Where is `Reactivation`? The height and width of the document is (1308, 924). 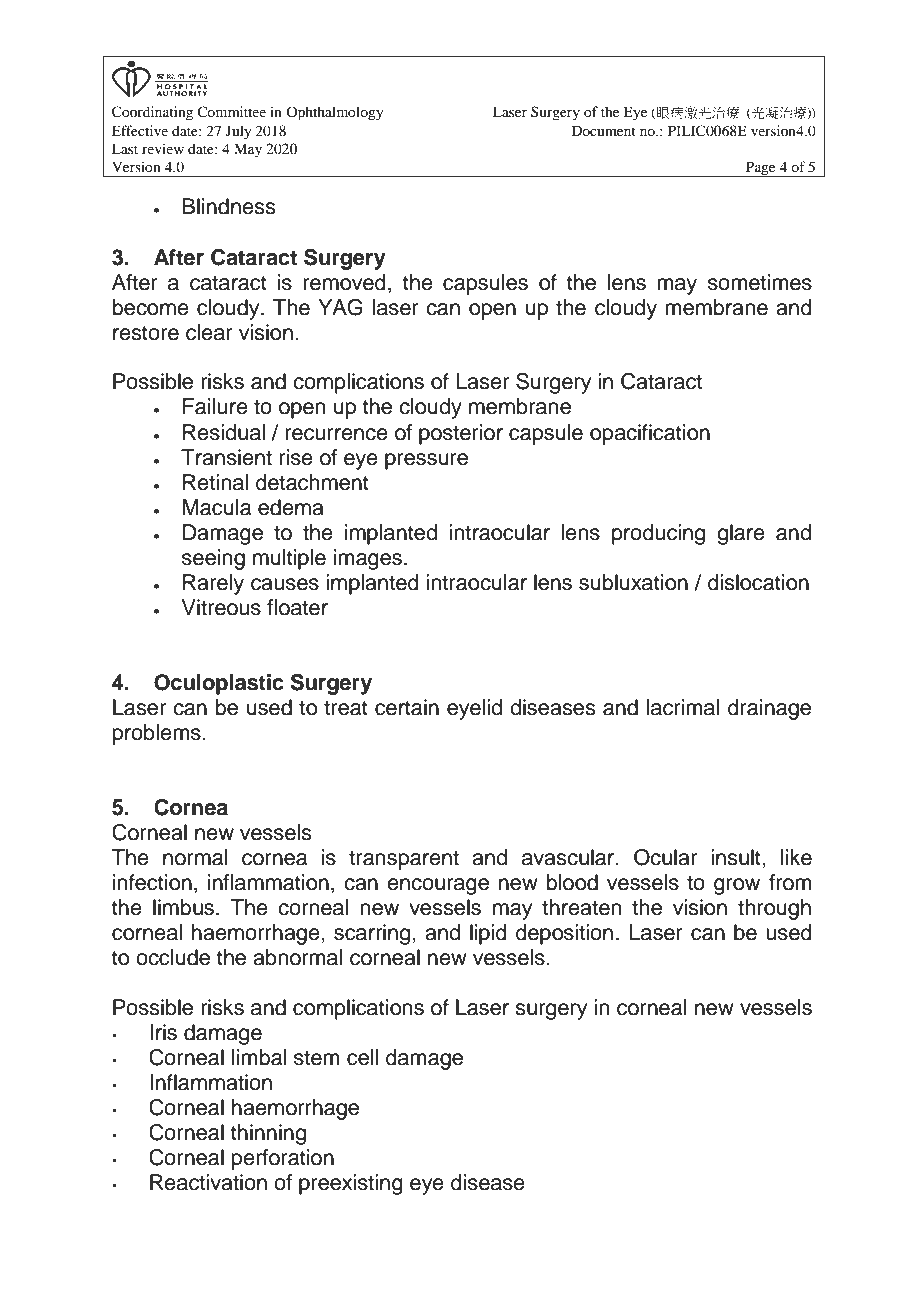 Reactivation is located at coordinates (208, 1182).
